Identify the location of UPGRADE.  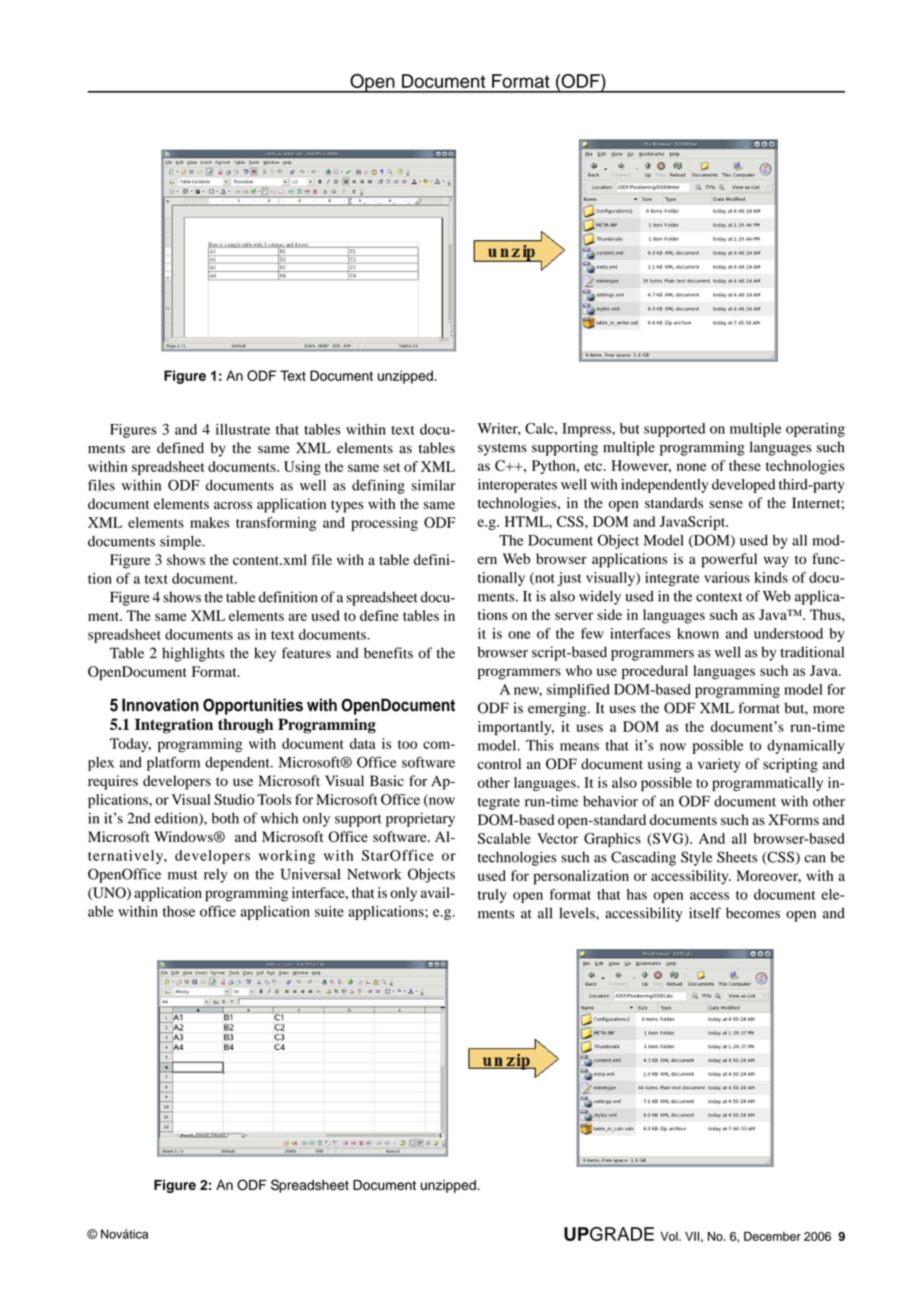
(609, 1234).
